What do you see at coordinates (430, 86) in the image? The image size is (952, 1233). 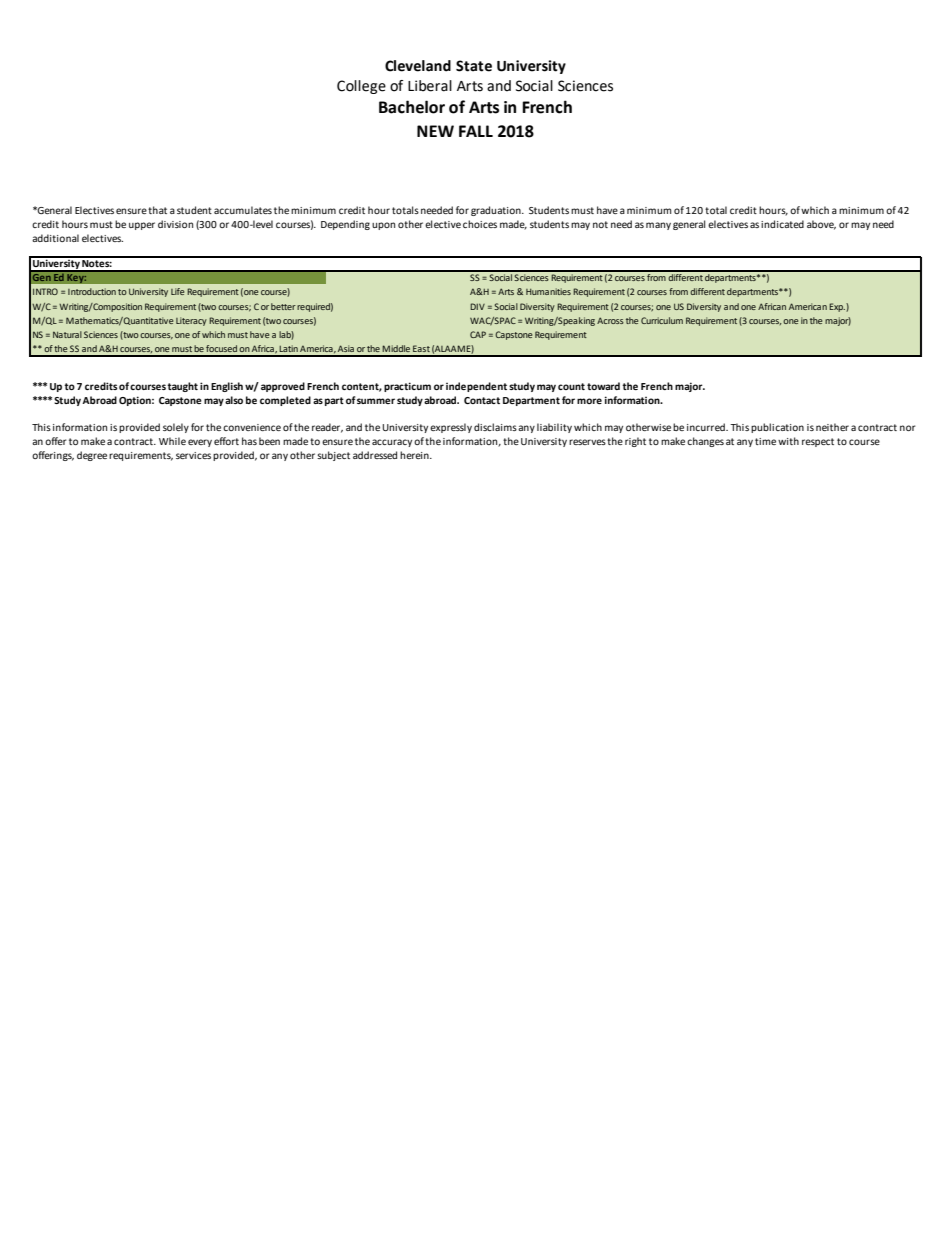 I see `Liberal` at bounding box center [430, 86].
